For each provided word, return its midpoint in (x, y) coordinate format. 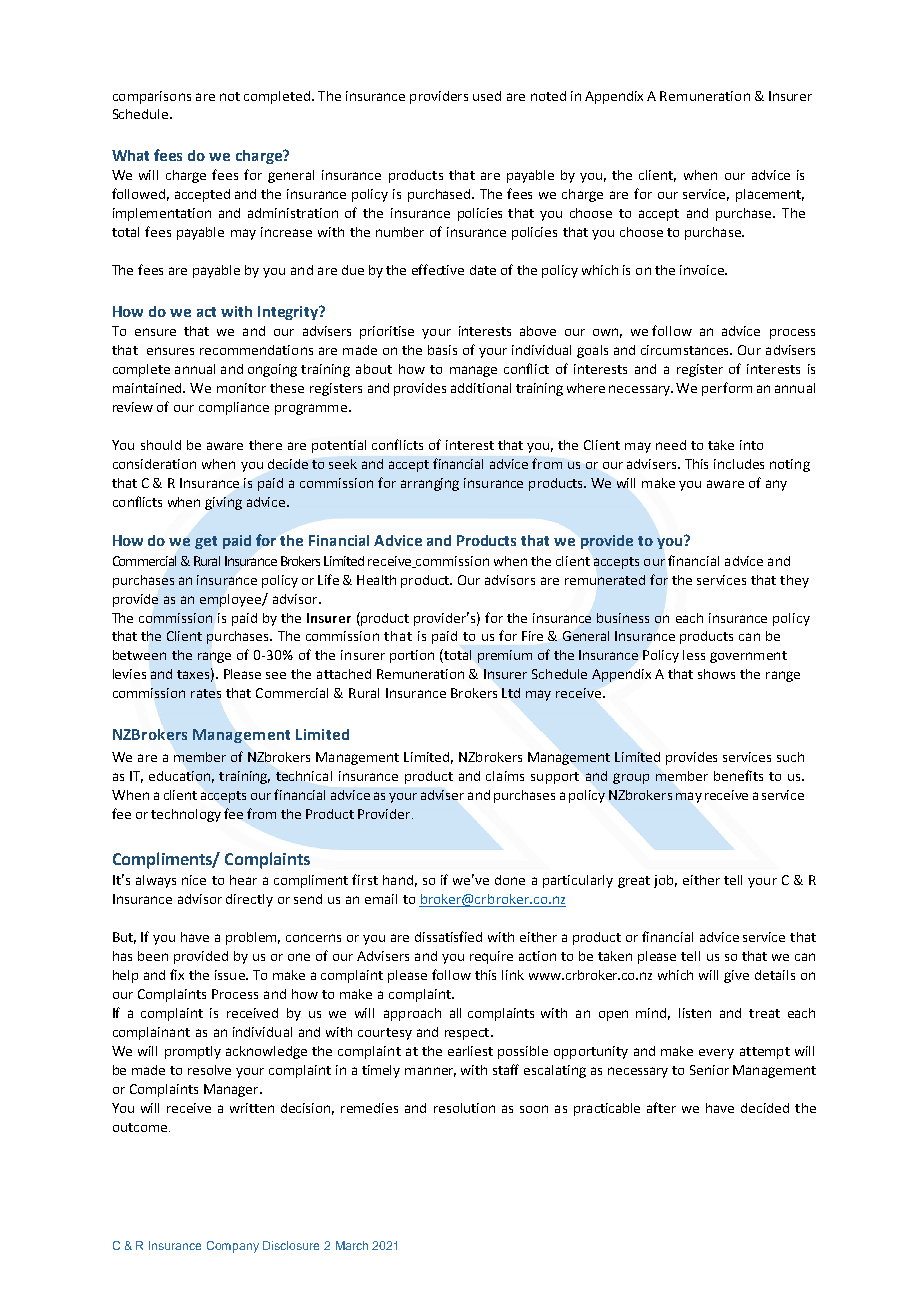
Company (233, 1247)
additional (481, 388)
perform (727, 389)
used (487, 96)
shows (716, 674)
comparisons (152, 97)
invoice (703, 270)
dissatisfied (448, 936)
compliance (234, 408)
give (736, 976)
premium (505, 656)
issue (231, 975)
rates (206, 693)
